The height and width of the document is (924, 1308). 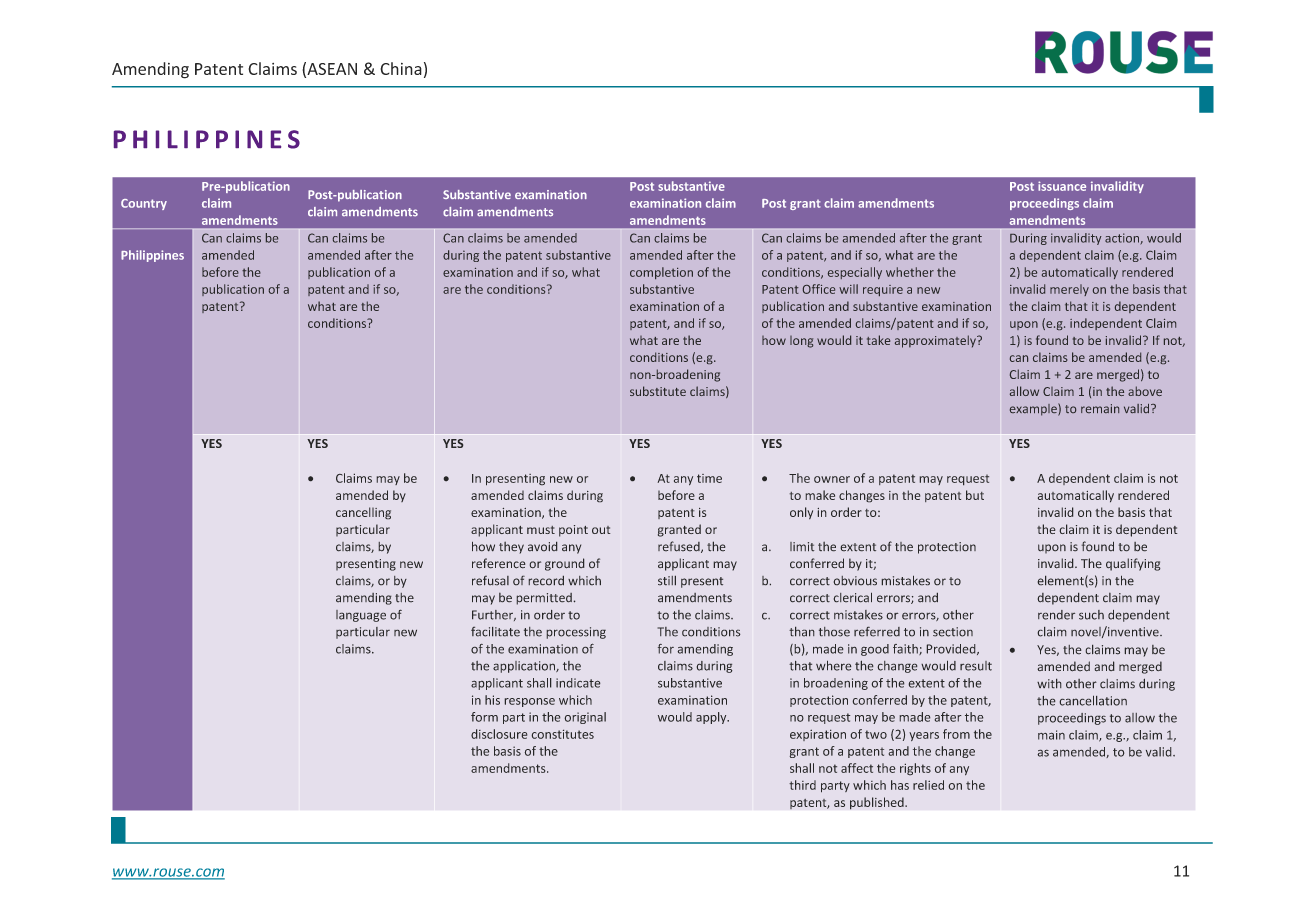 What do you see at coordinates (363, 513) in the document?
I see `cancelling` at bounding box center [363, 513].
